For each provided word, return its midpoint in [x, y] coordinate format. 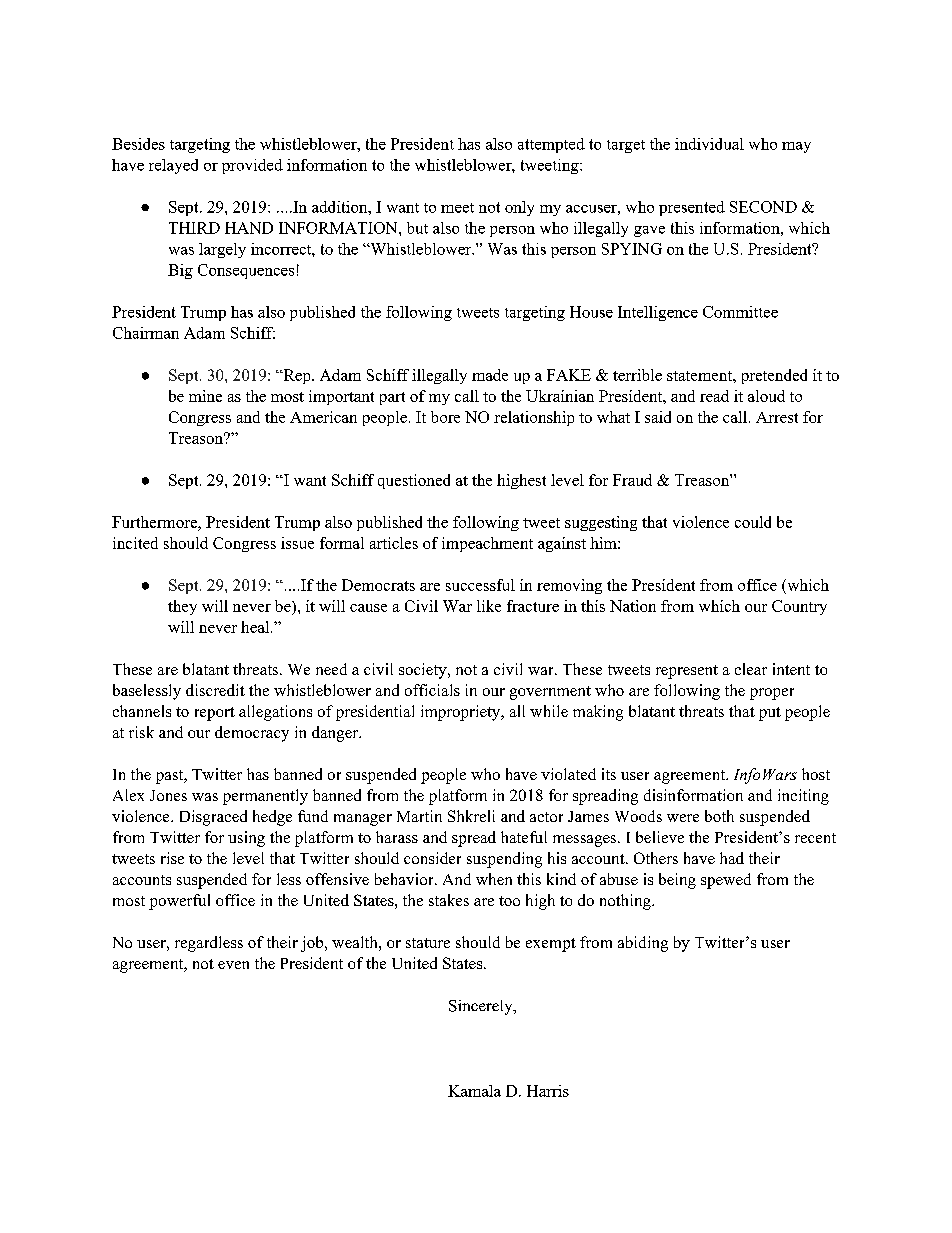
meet [457, 208]
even [233, 965]
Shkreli [471, 816]
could [753, 522]
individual [709, 144]
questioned [414, 481]
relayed [173, 166]
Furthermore [155, 522]
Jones [168, 795]
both [719, 816]
